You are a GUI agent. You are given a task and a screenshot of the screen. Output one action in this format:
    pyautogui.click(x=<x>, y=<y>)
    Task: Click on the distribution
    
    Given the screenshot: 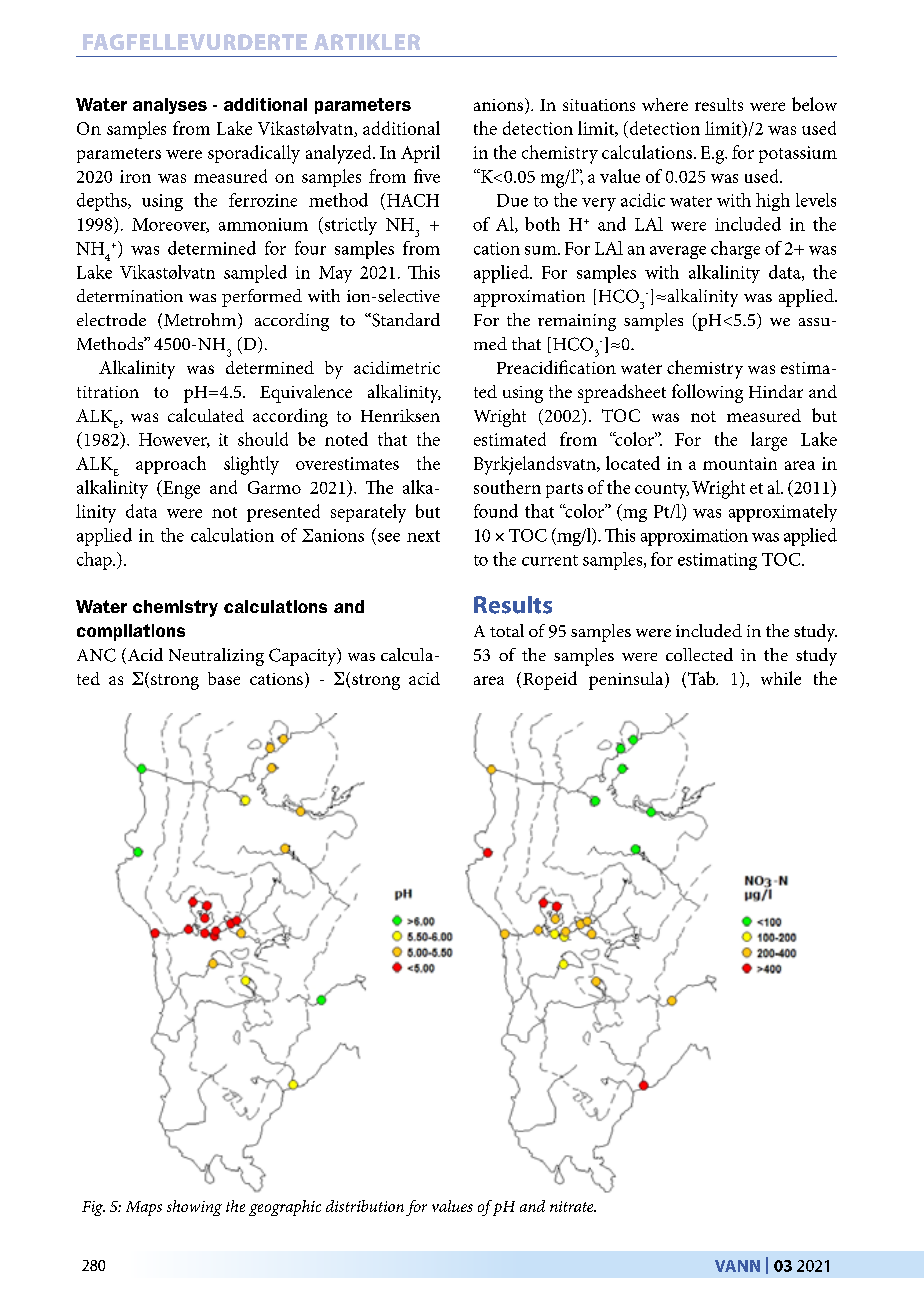 What is the action you would take?
    pyautogui.click(x=365, y=1206)
